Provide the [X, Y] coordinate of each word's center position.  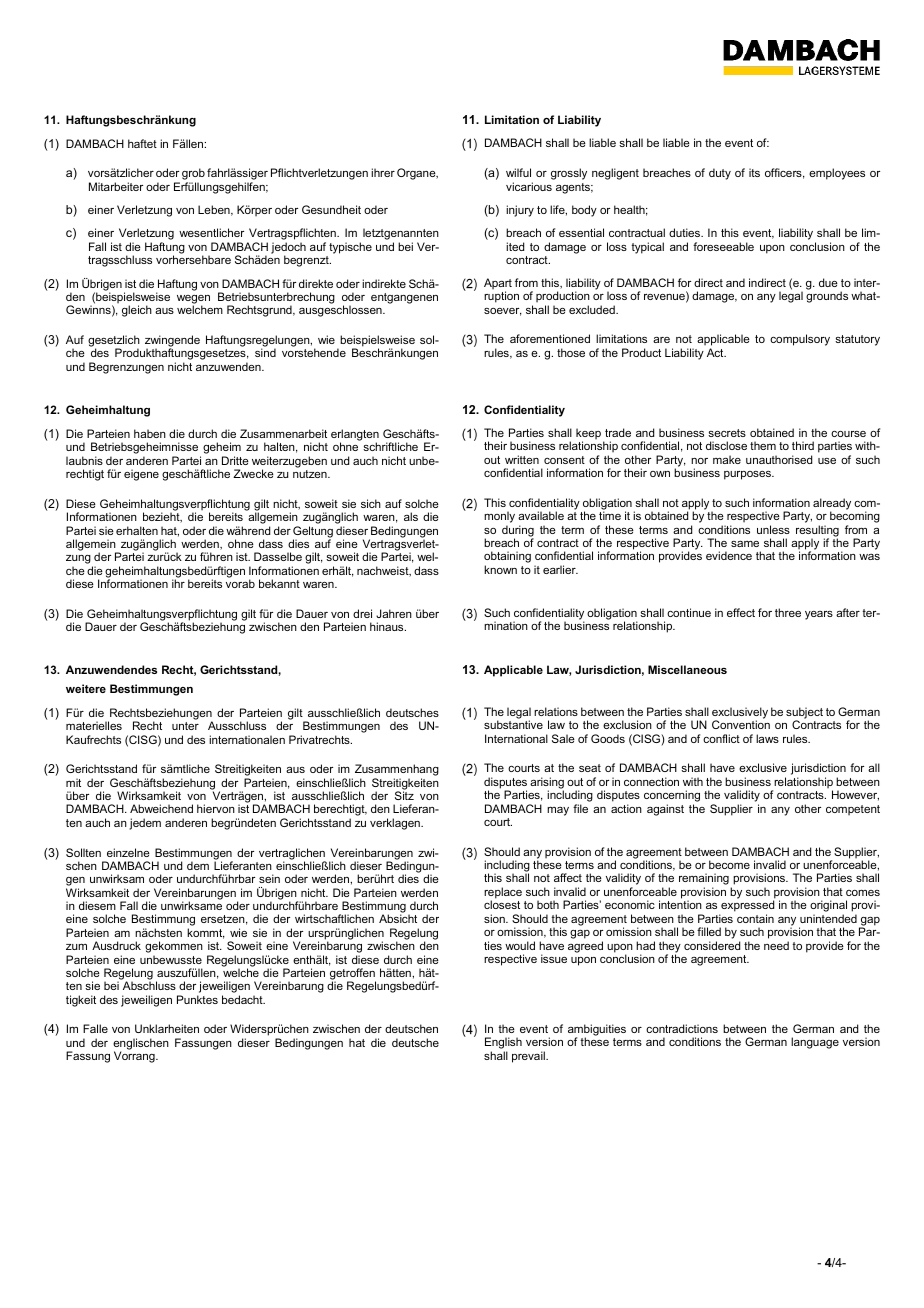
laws [767, 738]
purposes [748, 475]
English [503, 1044]
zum [76, 947]
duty [720, 174]
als [411, 516]
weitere [86, 688]
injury [520, 211]
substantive [513, 724]
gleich [137, 311]
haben [150, 433]
